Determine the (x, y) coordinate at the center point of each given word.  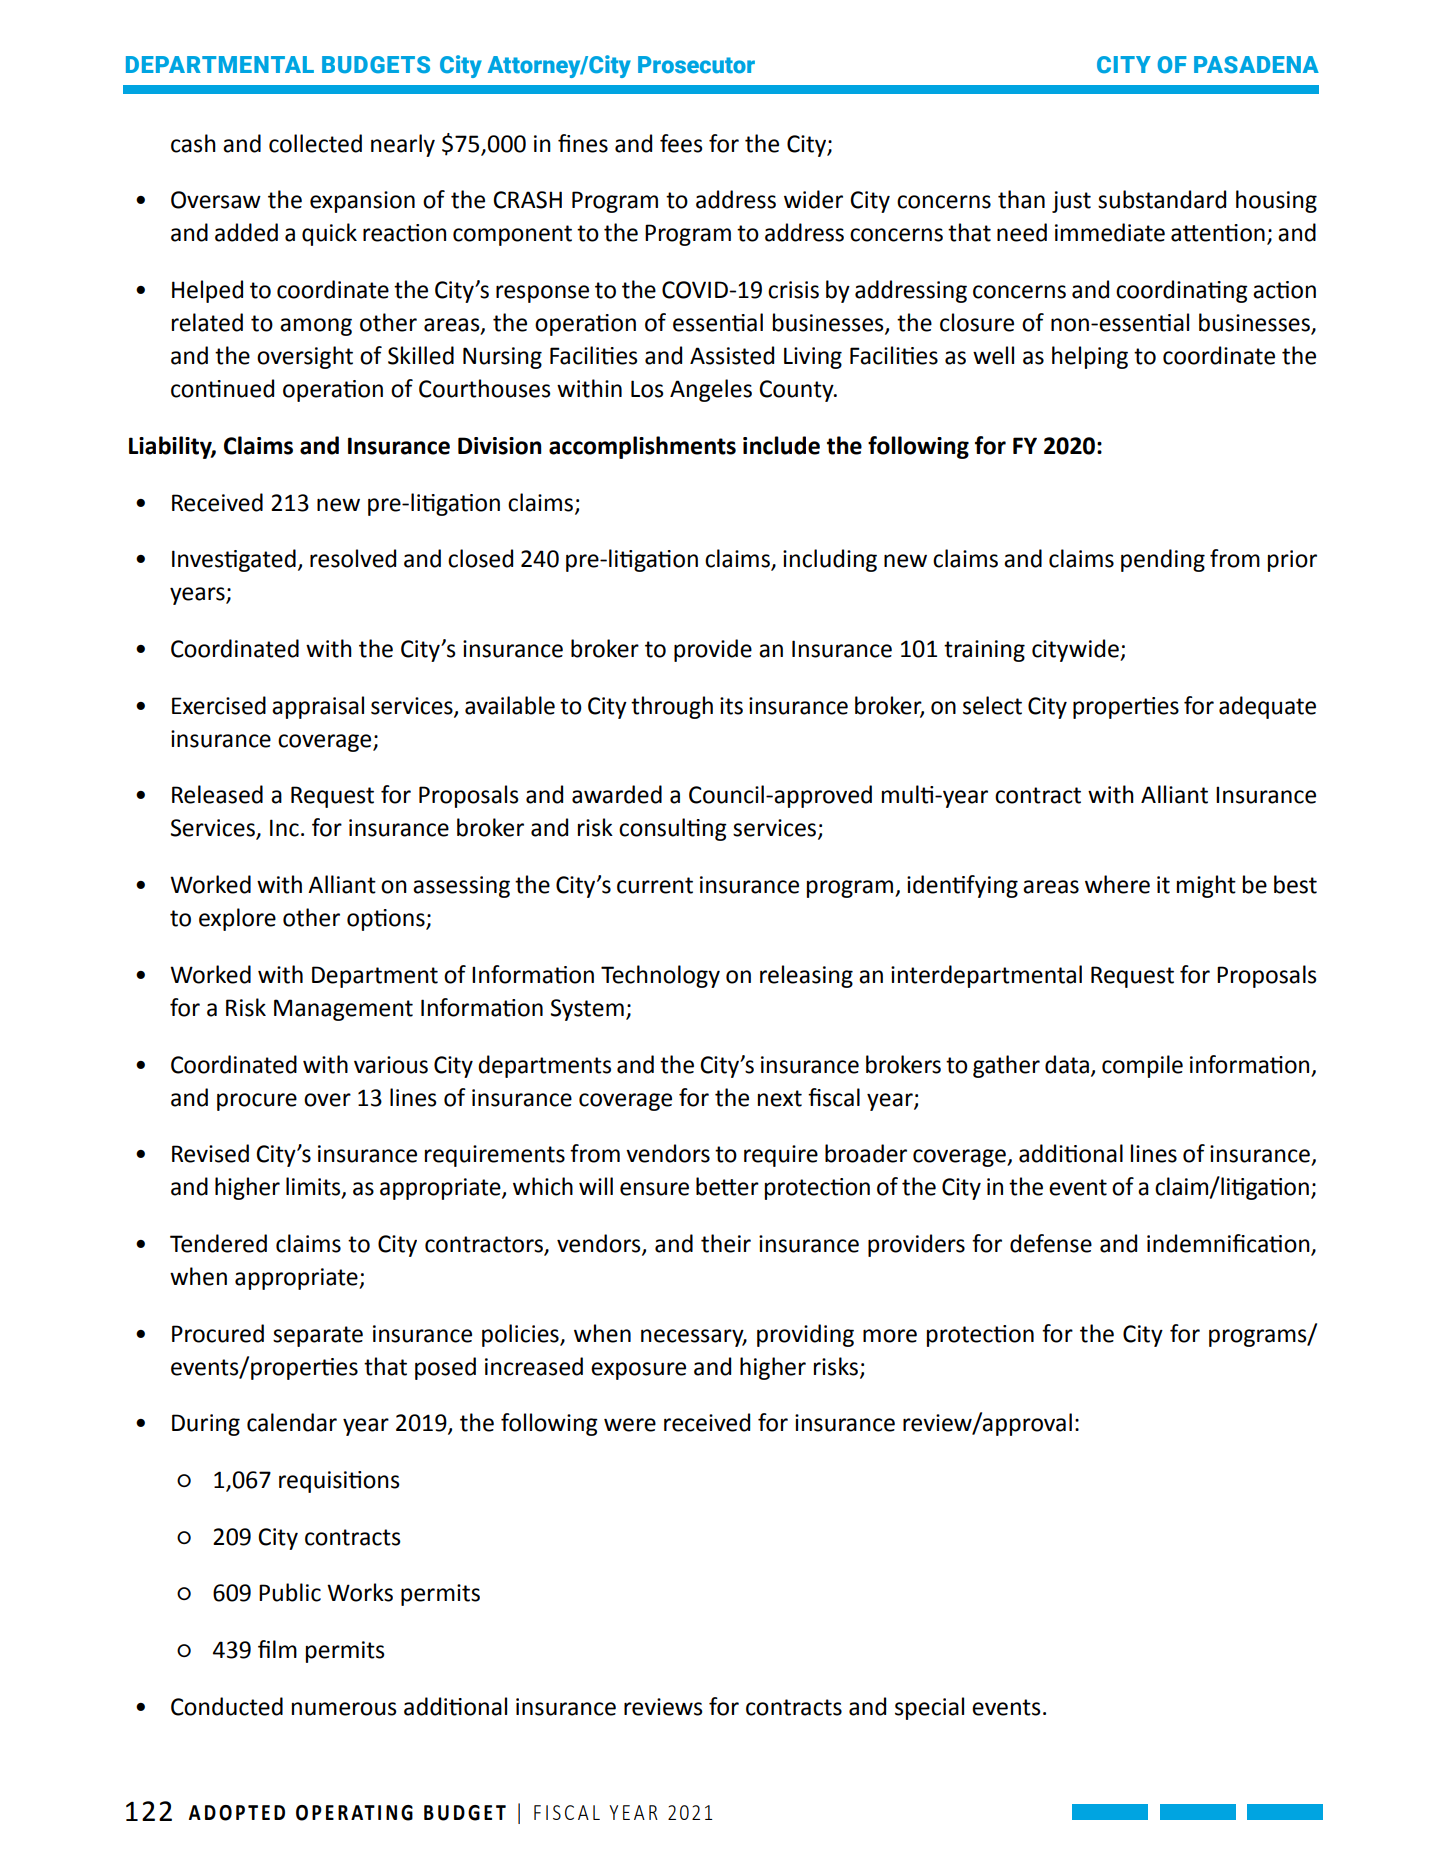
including (830, 560)
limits (314, 1187)
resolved (353, 558)
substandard (1162, 199)
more (890, 1336)
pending (1163, 560)
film (277, 1649)
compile (1142, 1066)
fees (681, 143)
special (929, 1708)
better (727, 1186)
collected (315, 143)
